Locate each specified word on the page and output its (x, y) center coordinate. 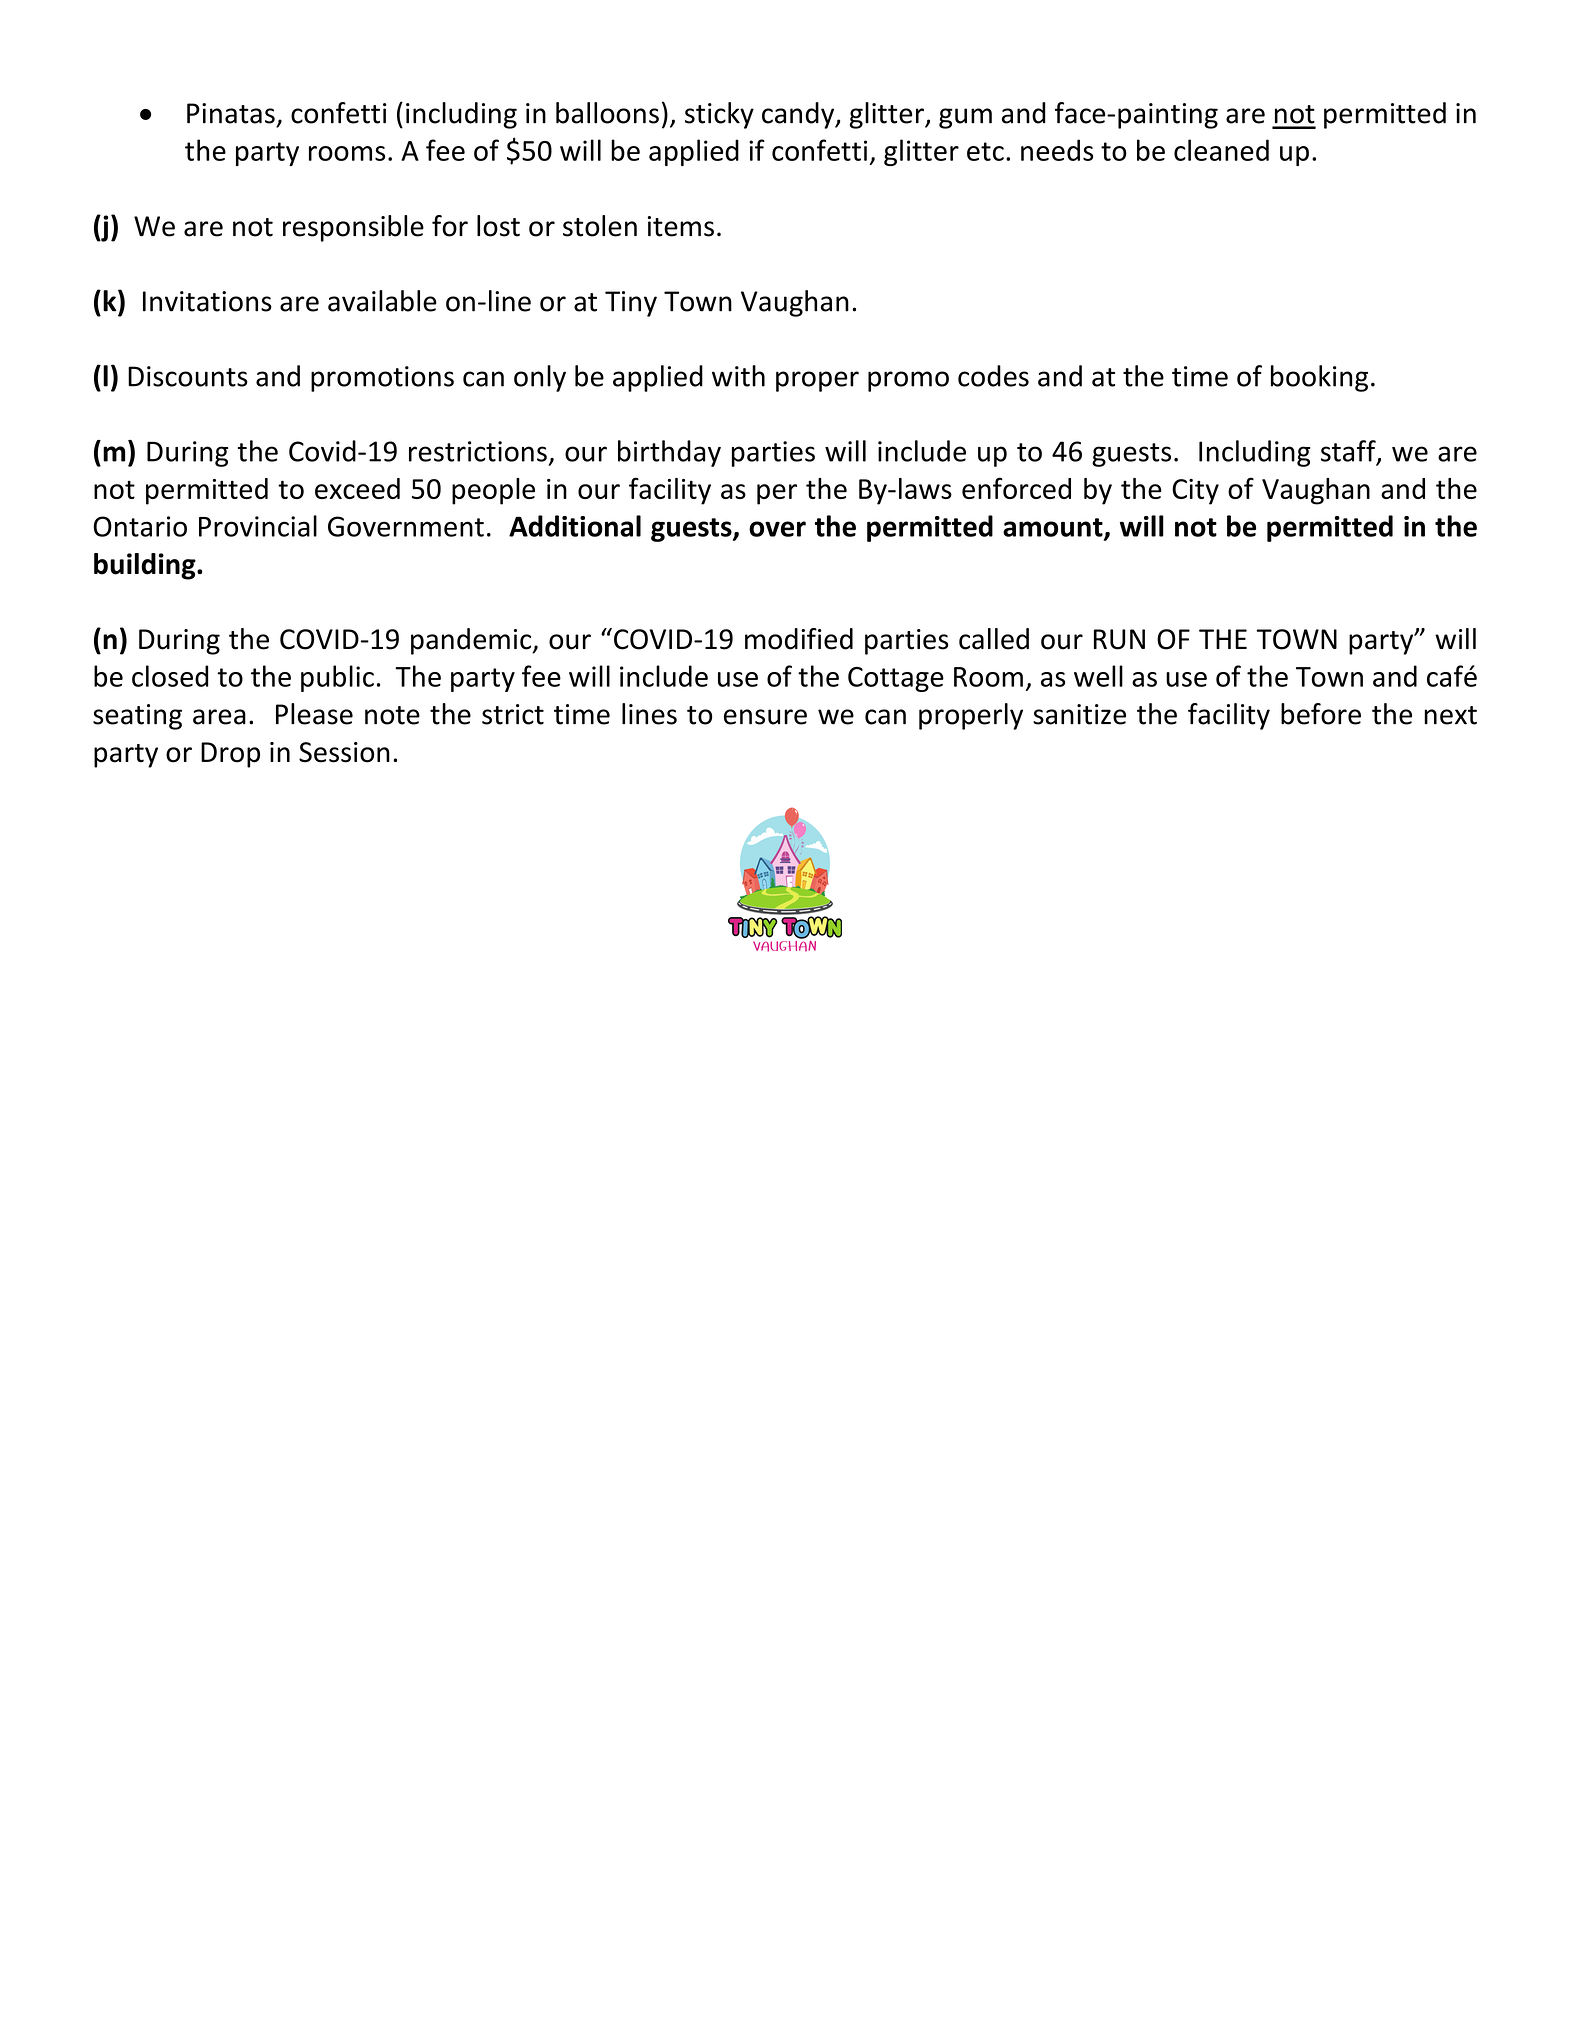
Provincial (258, 526)
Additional (575, 526)
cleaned (1221, 150)
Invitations (207, 301)
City (1195, 492)
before (1321, 714)
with (738, 376)
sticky (719, 115)
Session (344, 752)
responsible (353, 228)
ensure (765, 717)
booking (1319, 378)
